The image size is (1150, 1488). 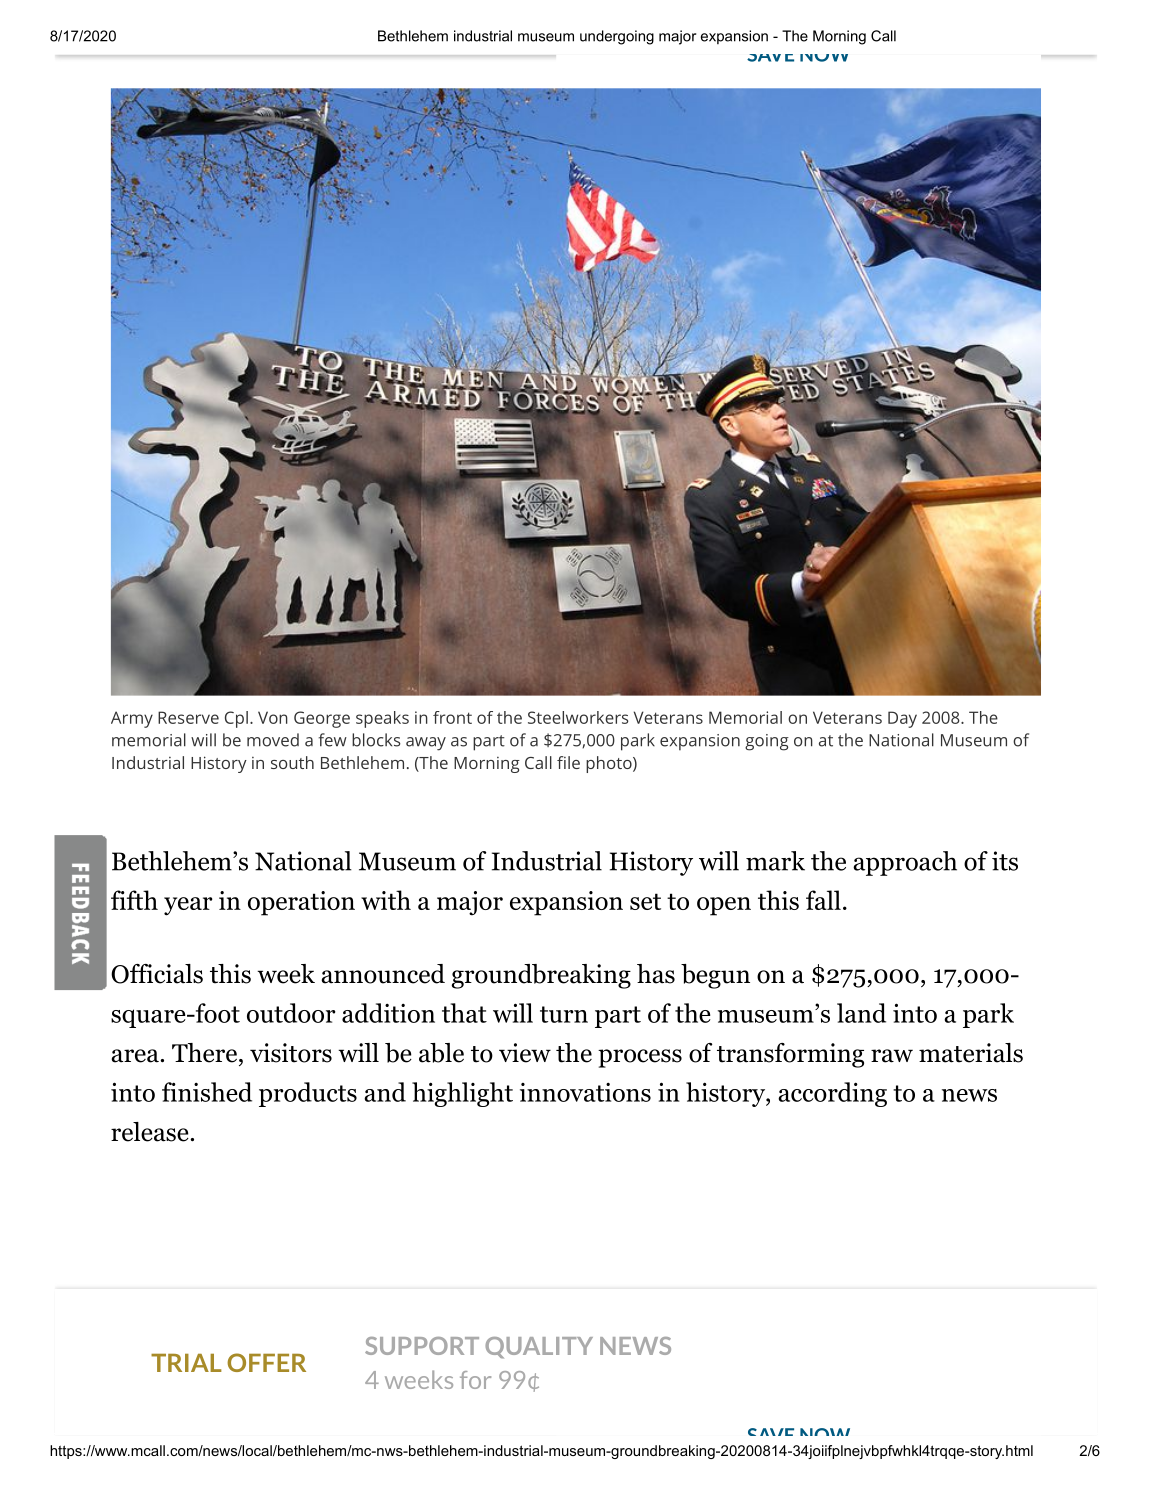 I want to click on raw, so click(x=892, y=1056).
